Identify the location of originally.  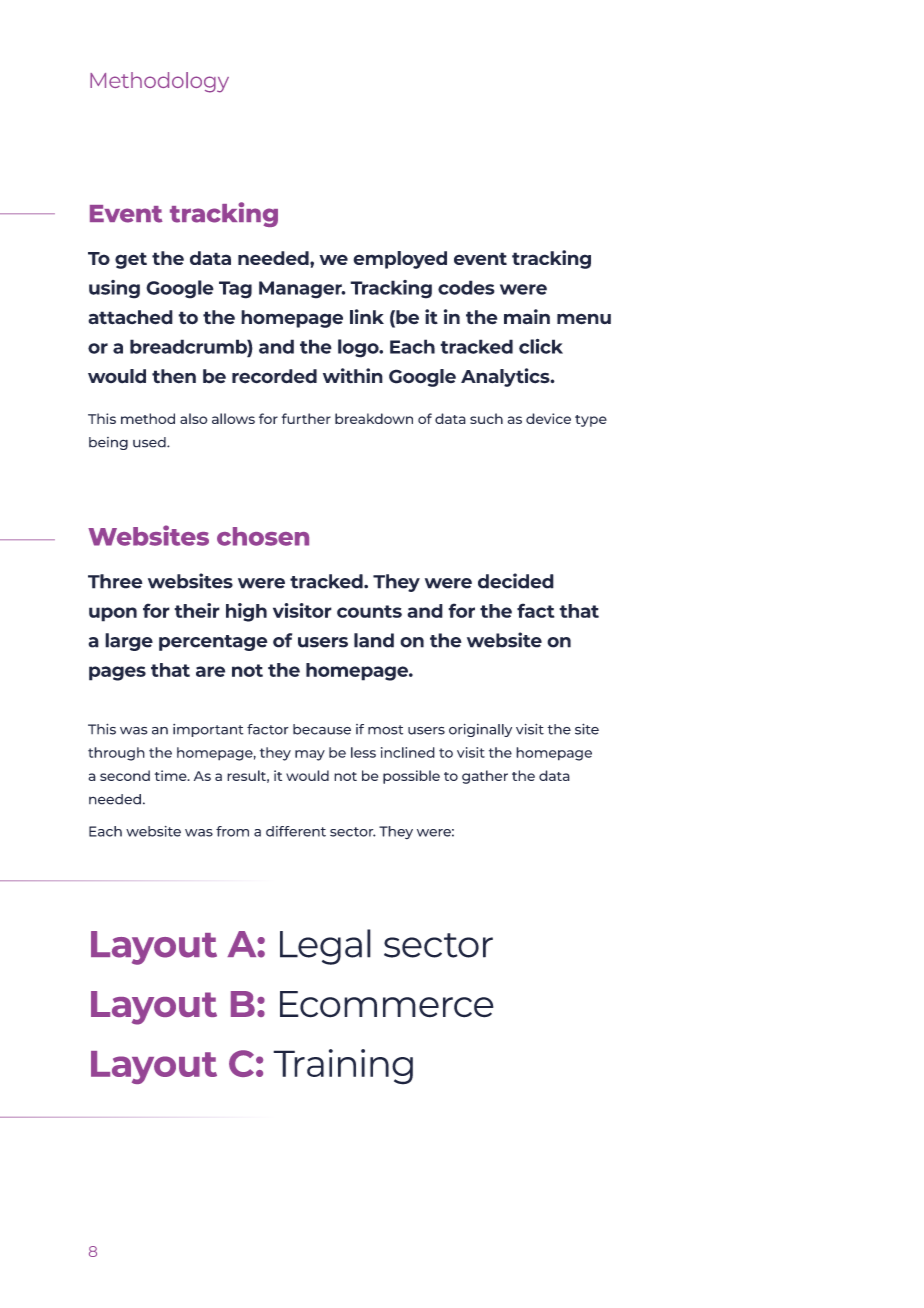
(480, 730).
